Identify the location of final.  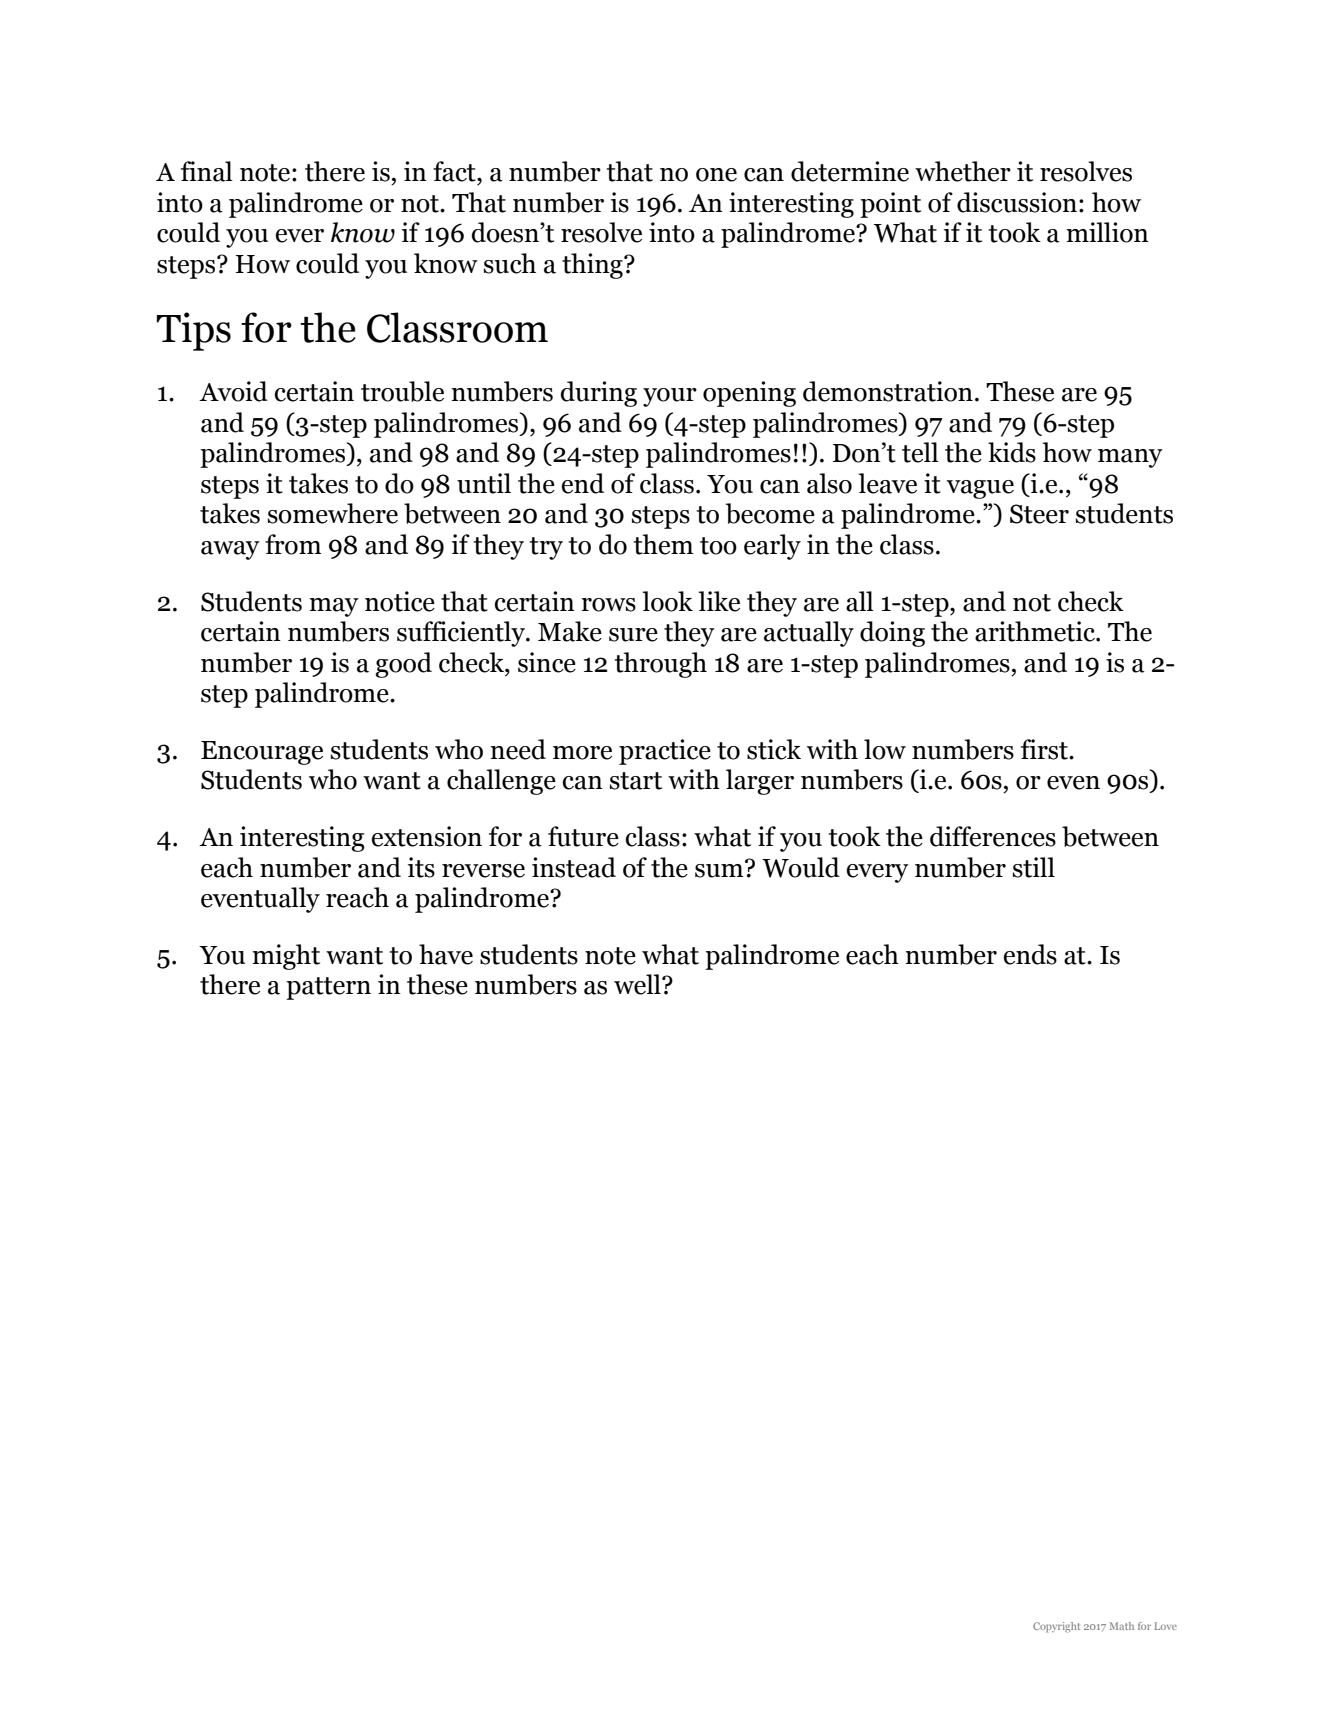
(207, 171).
